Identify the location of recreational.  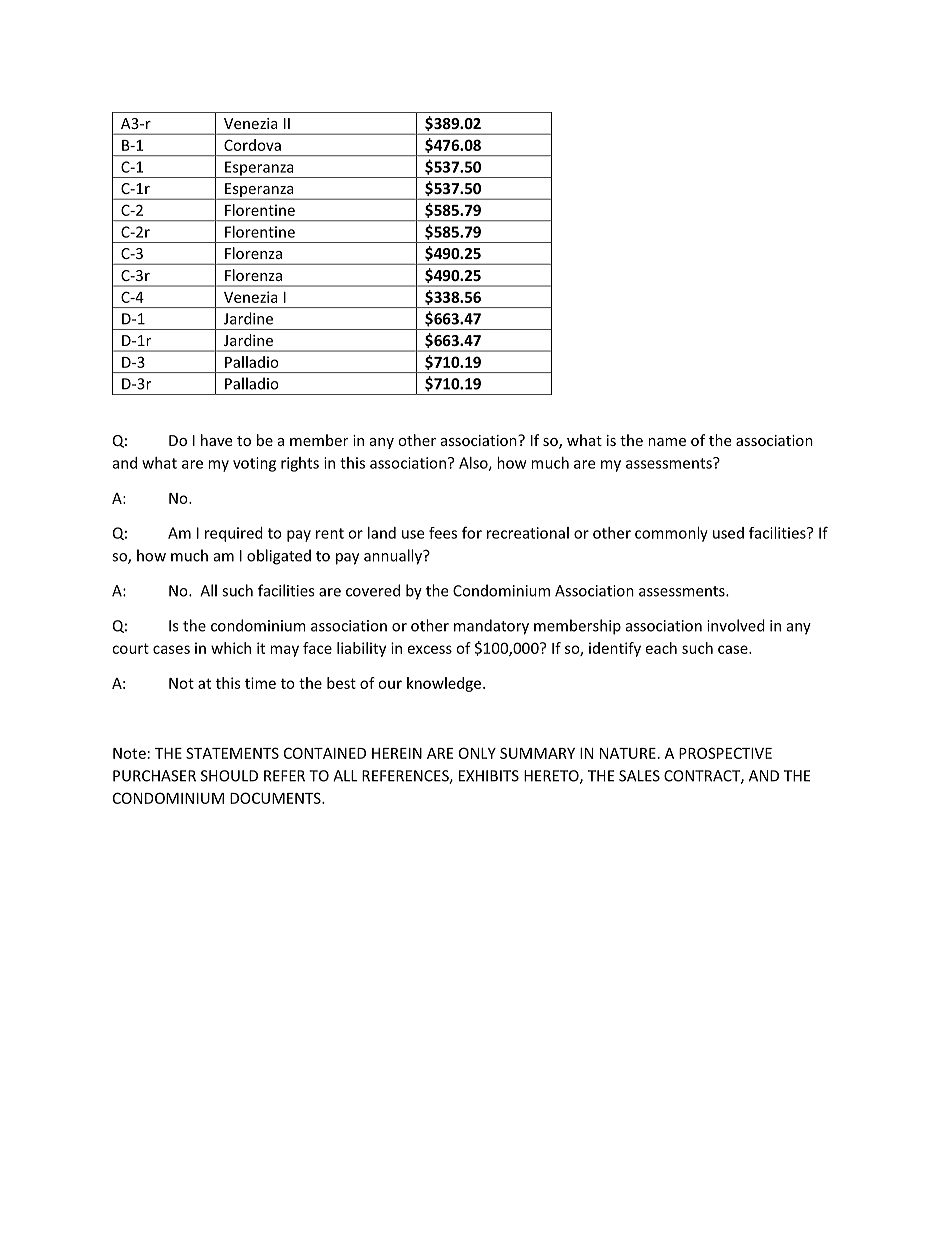
(528, 533).
